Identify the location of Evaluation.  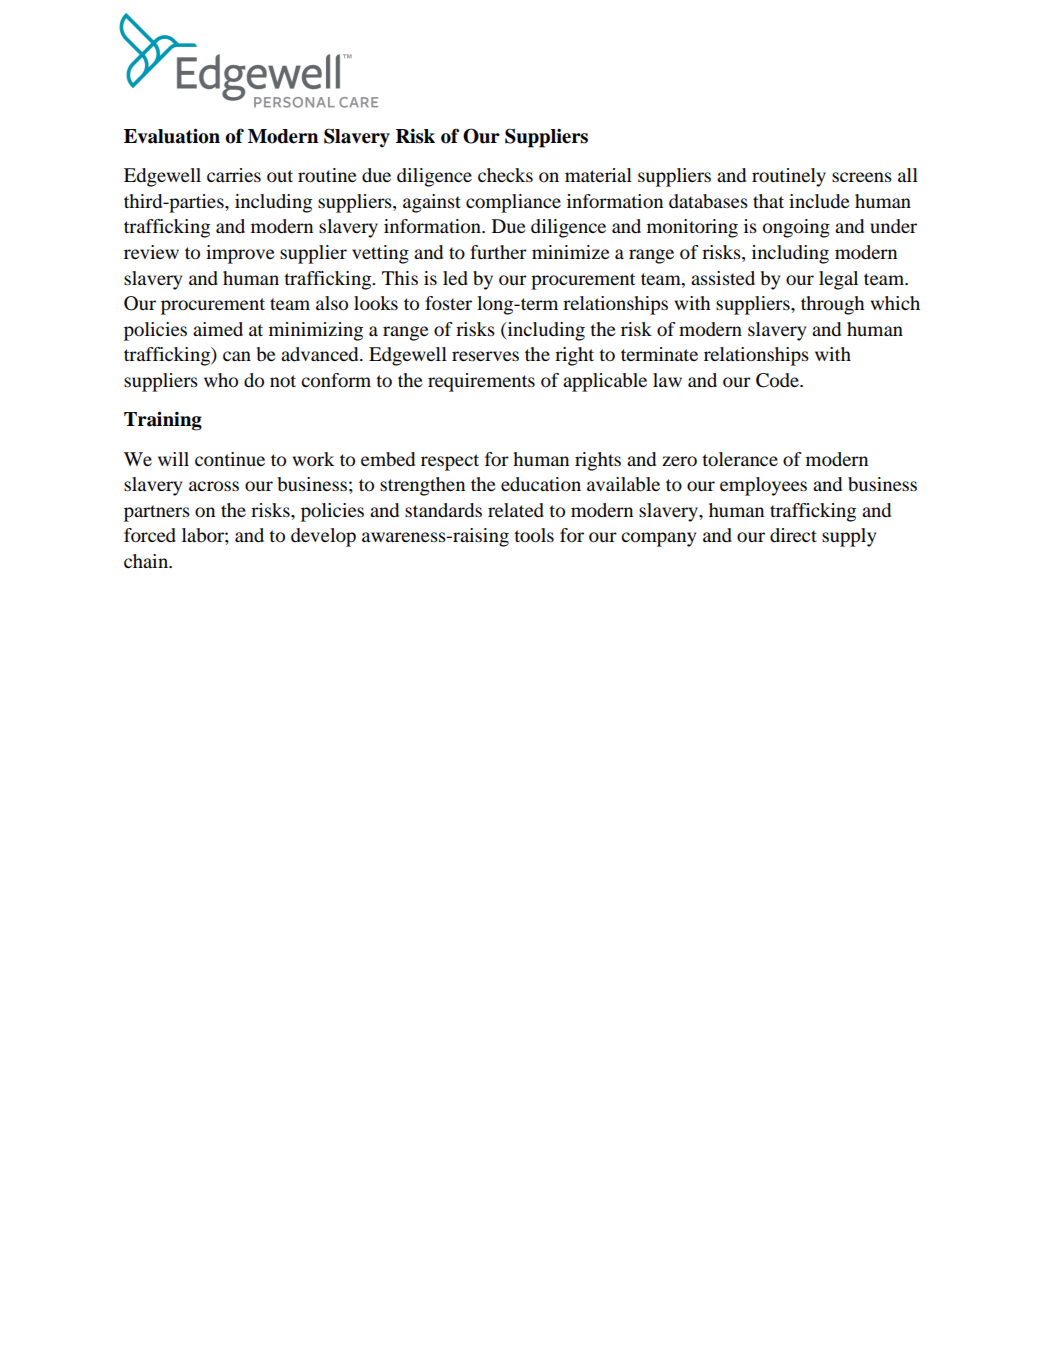
(172, 136).
